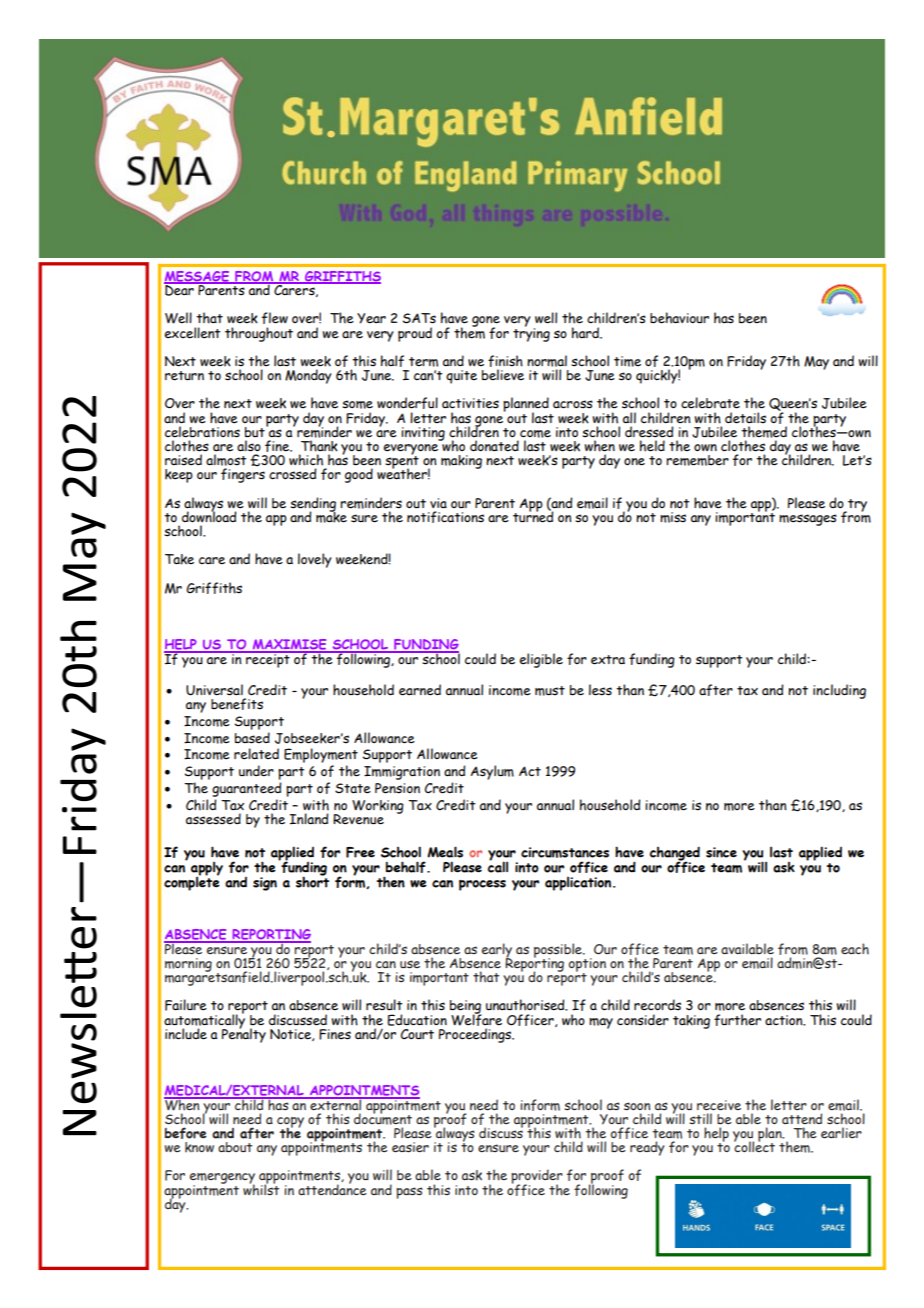 The height and width of the screenshot is (1308, 924). I want to click on remember, so click(697, 460).
